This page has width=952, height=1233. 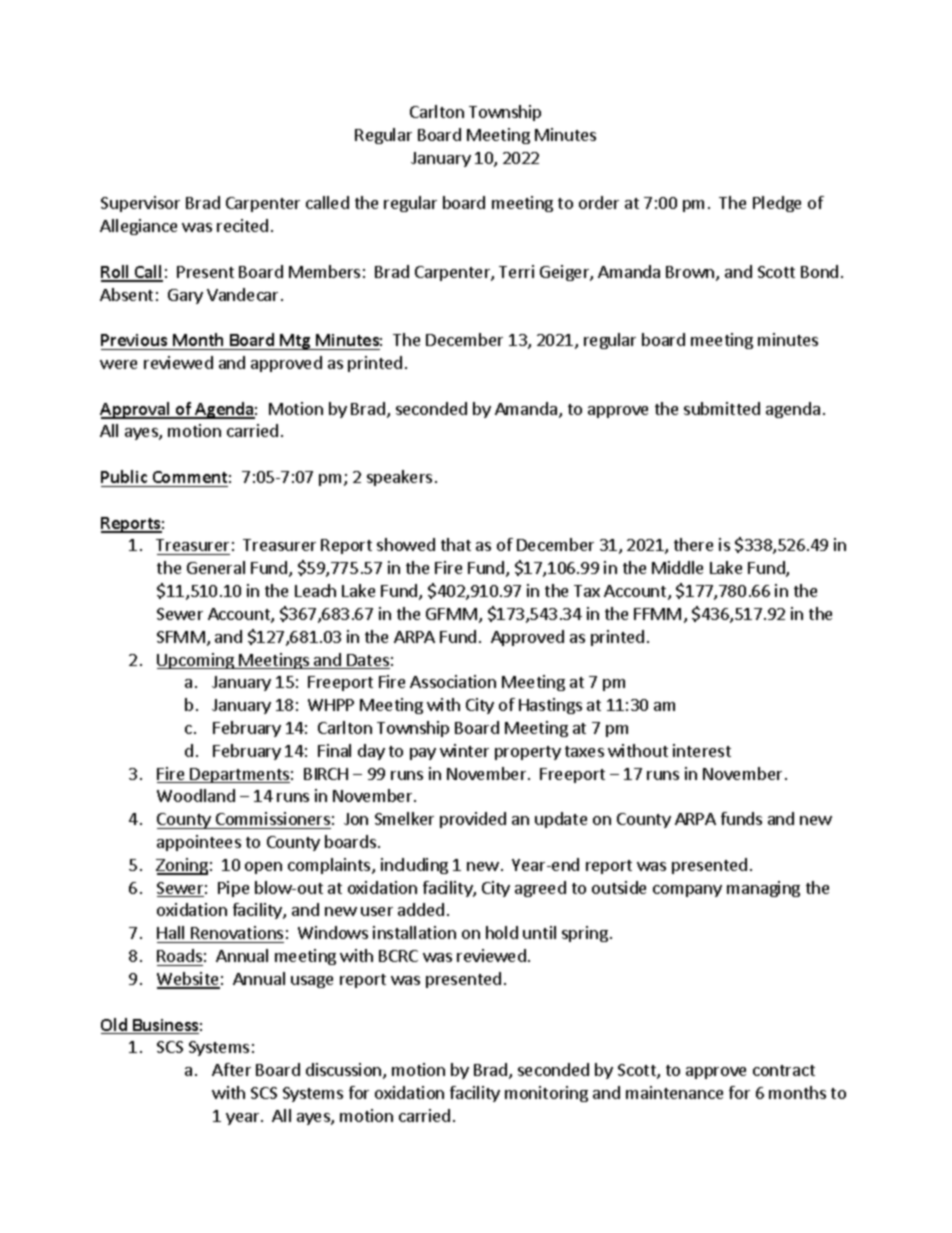 What do you see at coordinates (777, 204) in the page?
I see `Pledge` at bounding box center [777, 204].
